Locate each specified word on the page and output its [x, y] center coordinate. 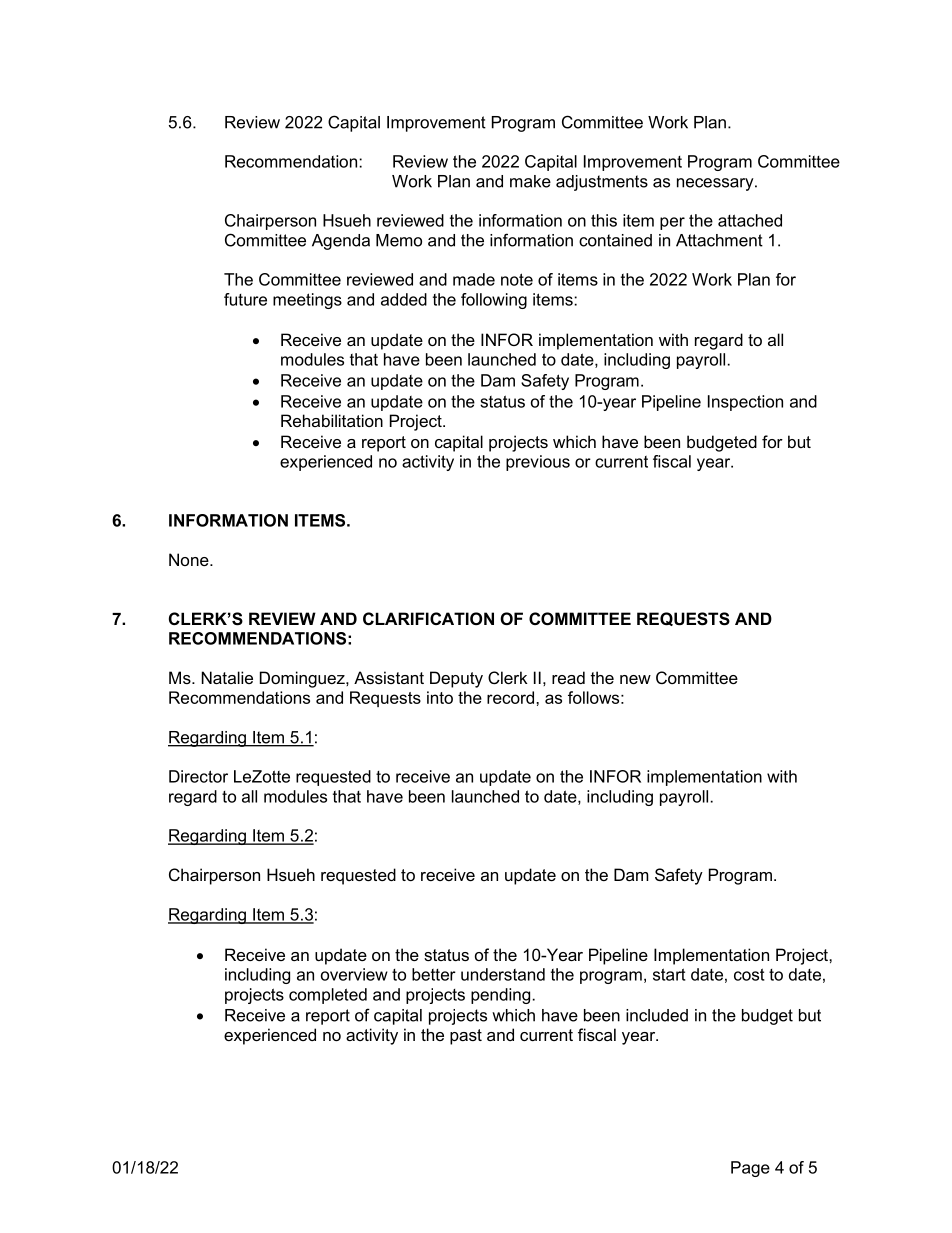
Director [198, 776]
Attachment [719, 240]
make [530, 181]
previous [538, 463]
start [669, 974]
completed [328, 996]
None [190, 559]
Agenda [341, 242]
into [440, 697]
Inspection [745, 403]
